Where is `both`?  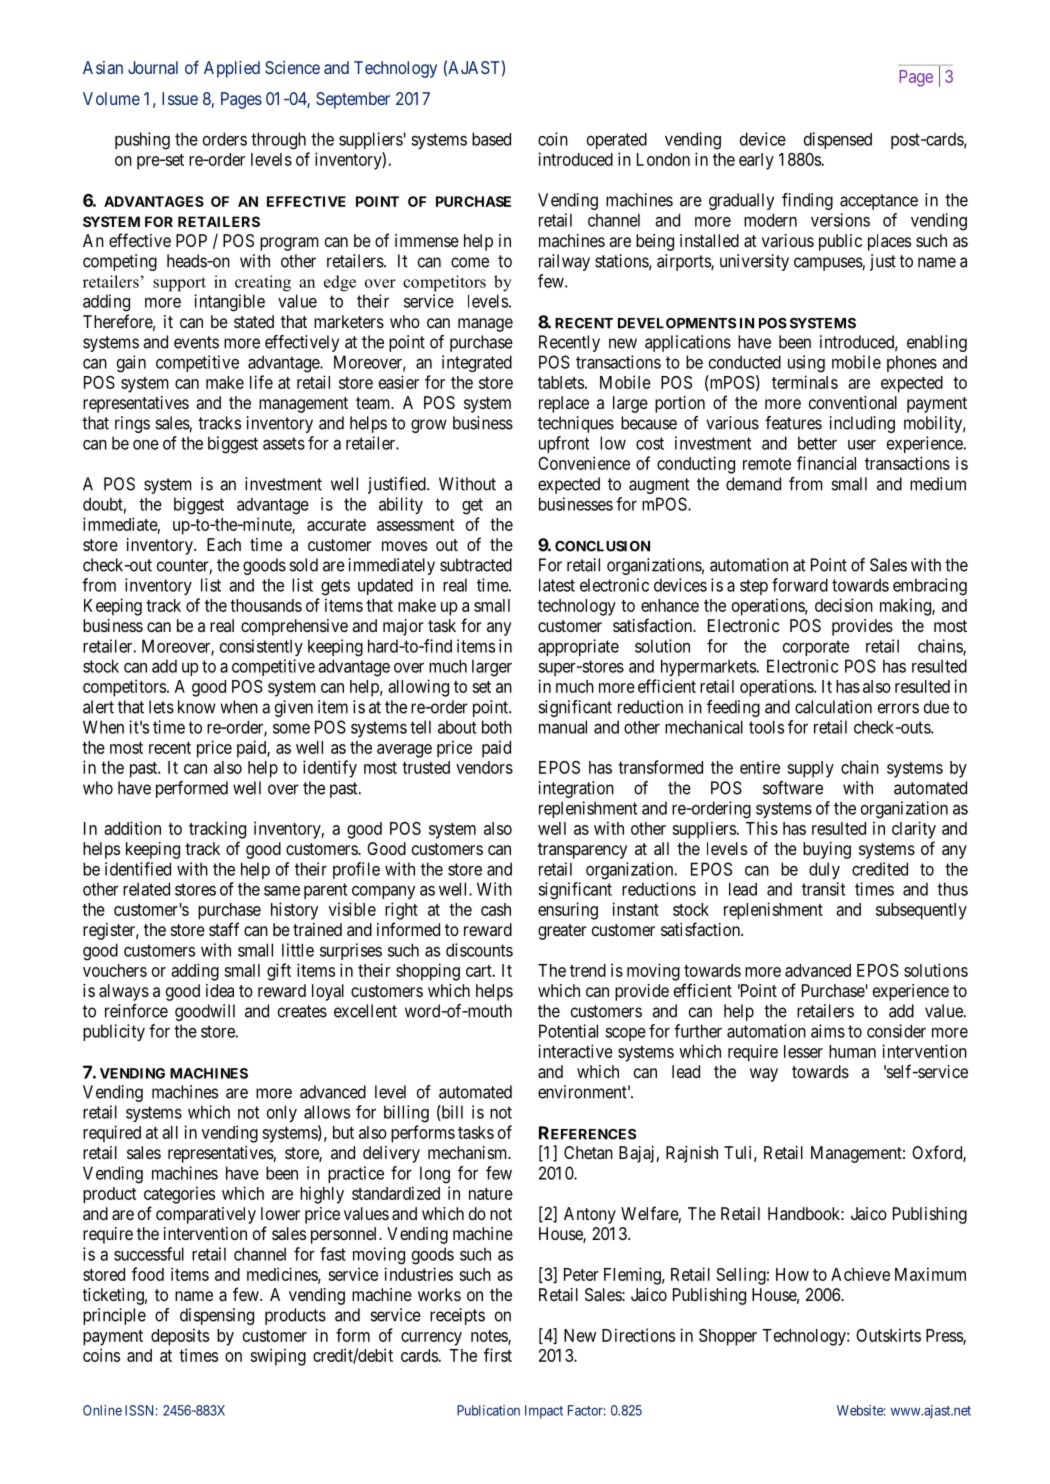 both is located at coordinates (497, 727).
